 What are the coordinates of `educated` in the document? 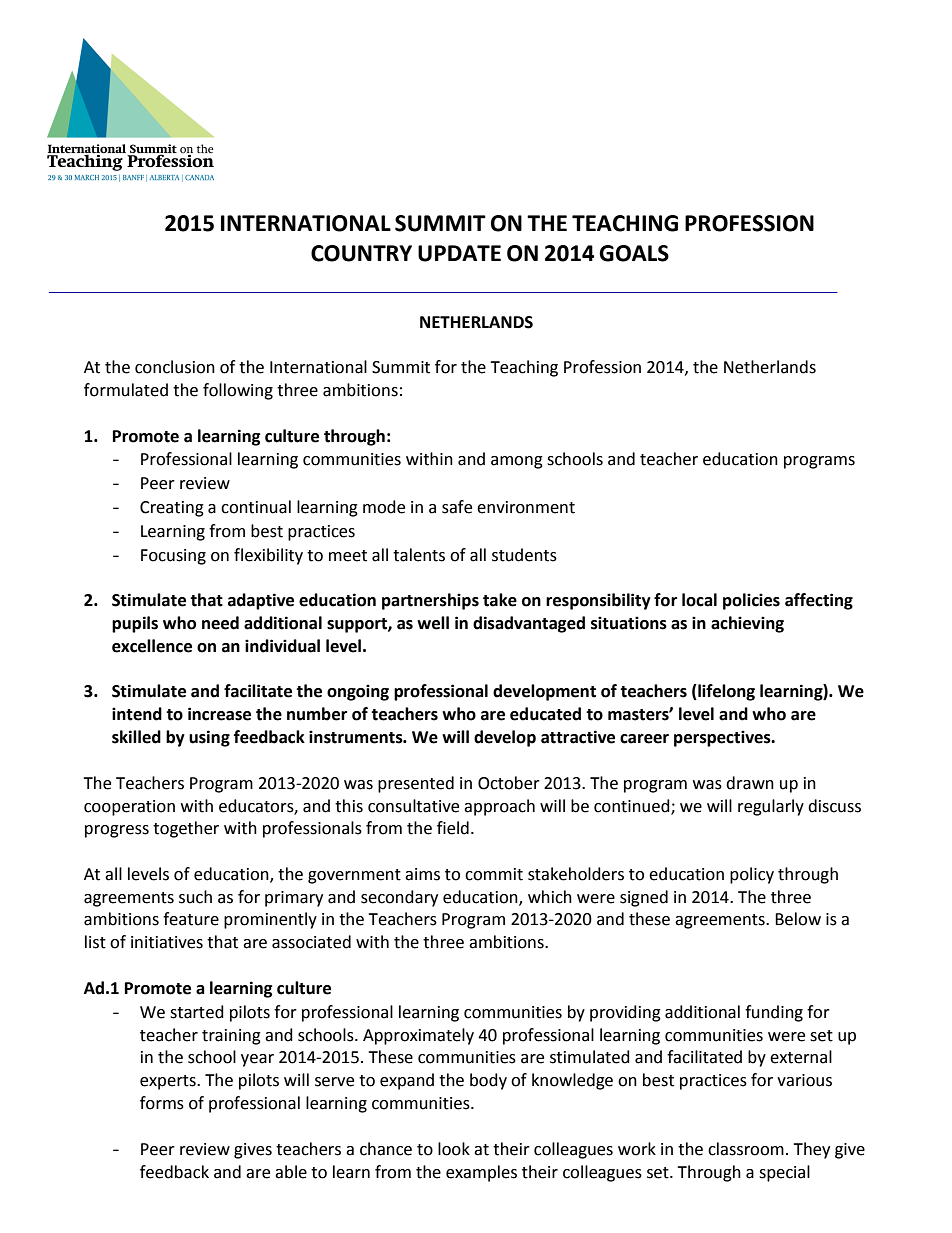 It's located at (545, 714).
